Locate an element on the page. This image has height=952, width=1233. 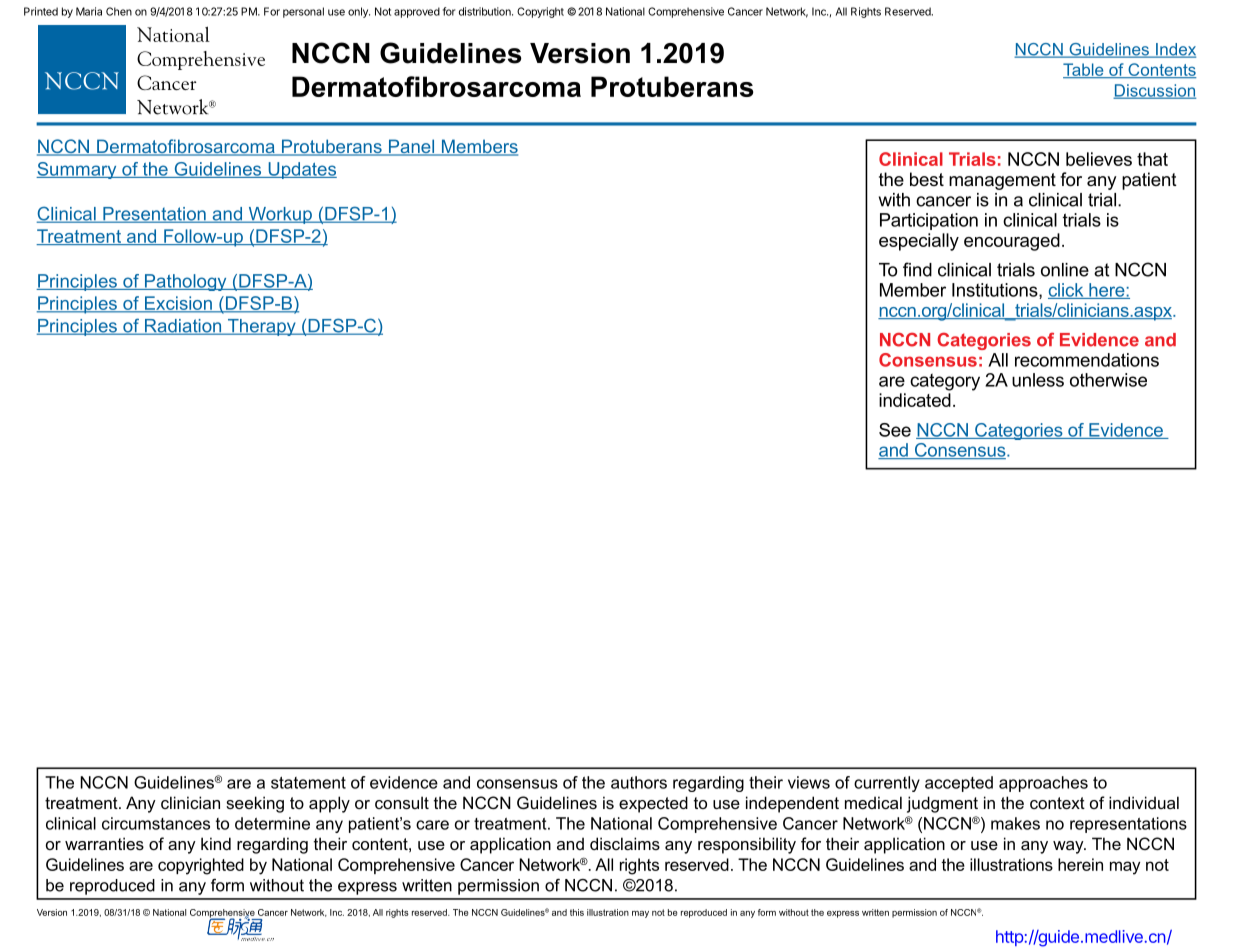
this is located at coordinates (577, 912).
